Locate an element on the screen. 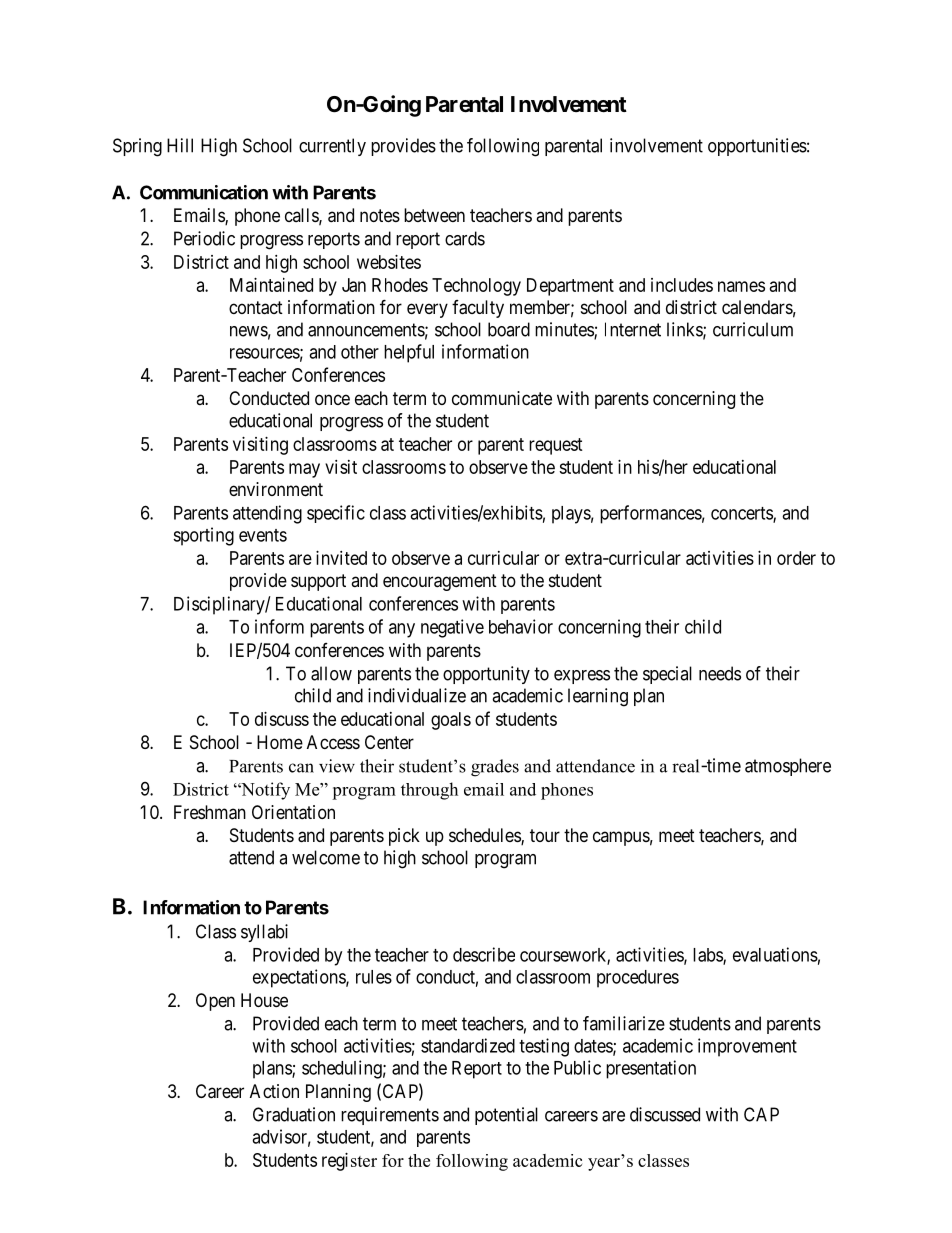  schedules is located at coordinates (485, 836).
